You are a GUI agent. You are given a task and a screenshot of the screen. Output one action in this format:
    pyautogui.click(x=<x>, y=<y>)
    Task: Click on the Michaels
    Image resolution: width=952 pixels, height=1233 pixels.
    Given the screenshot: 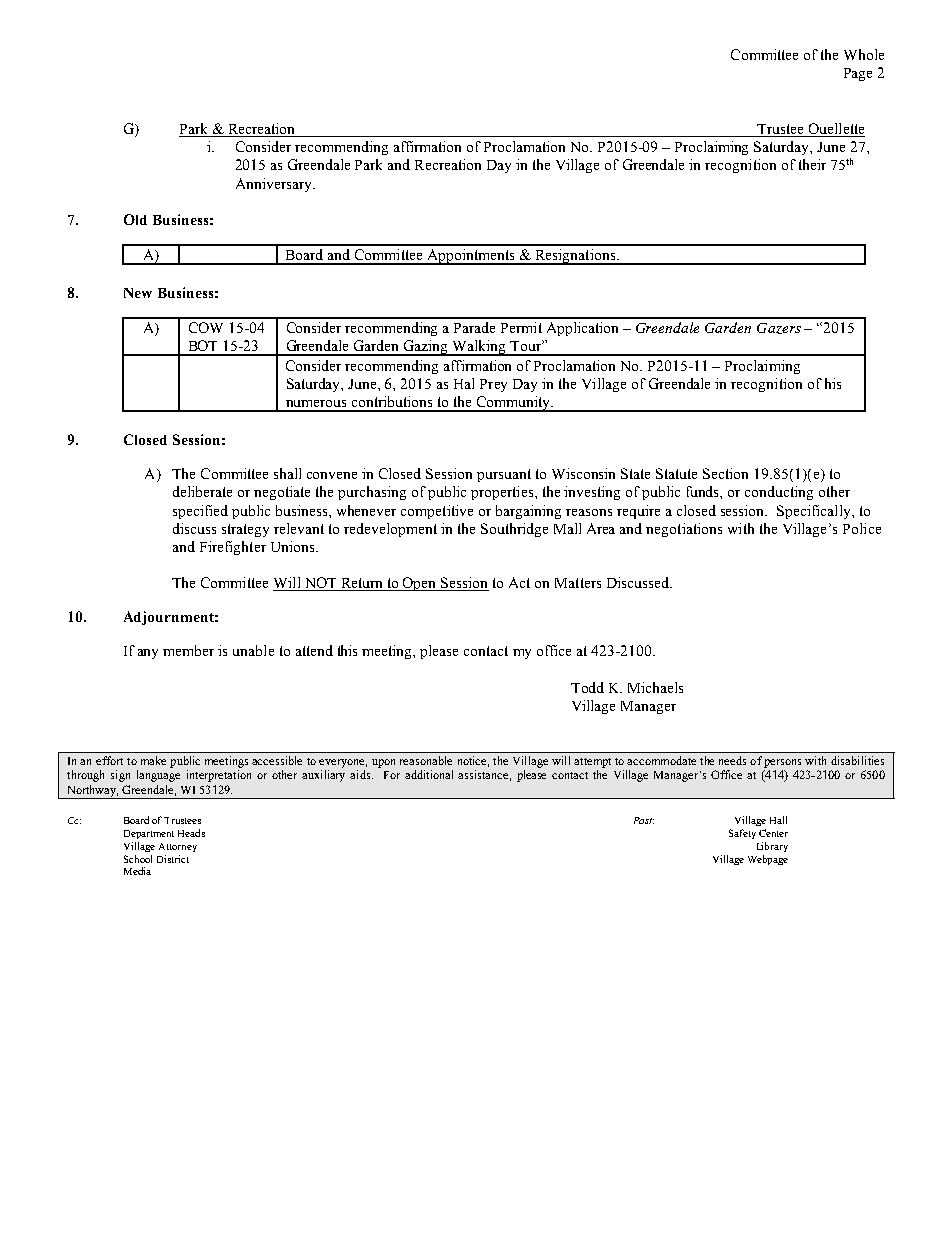 What is the action you would take?
    pyautogui.click(x=655, y=687)
